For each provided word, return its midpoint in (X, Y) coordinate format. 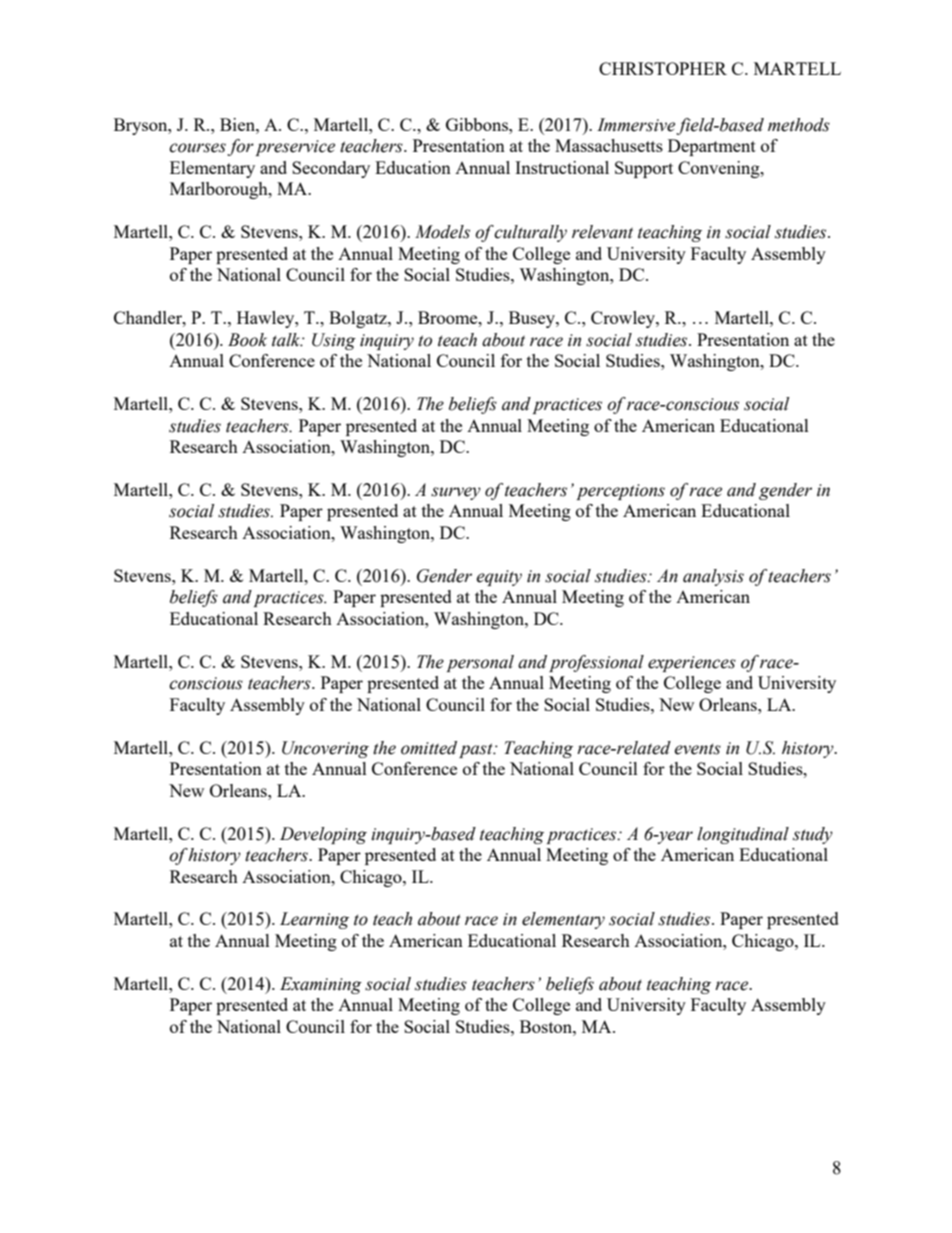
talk (287, 340)
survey (456, 493)
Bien (238, 124)
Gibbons (478, 124)
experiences (692, 664)
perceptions (620, 492)
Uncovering (325, 749)
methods (799, 125)
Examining (321, 985)
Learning (314, 920)
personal (480, 663)
